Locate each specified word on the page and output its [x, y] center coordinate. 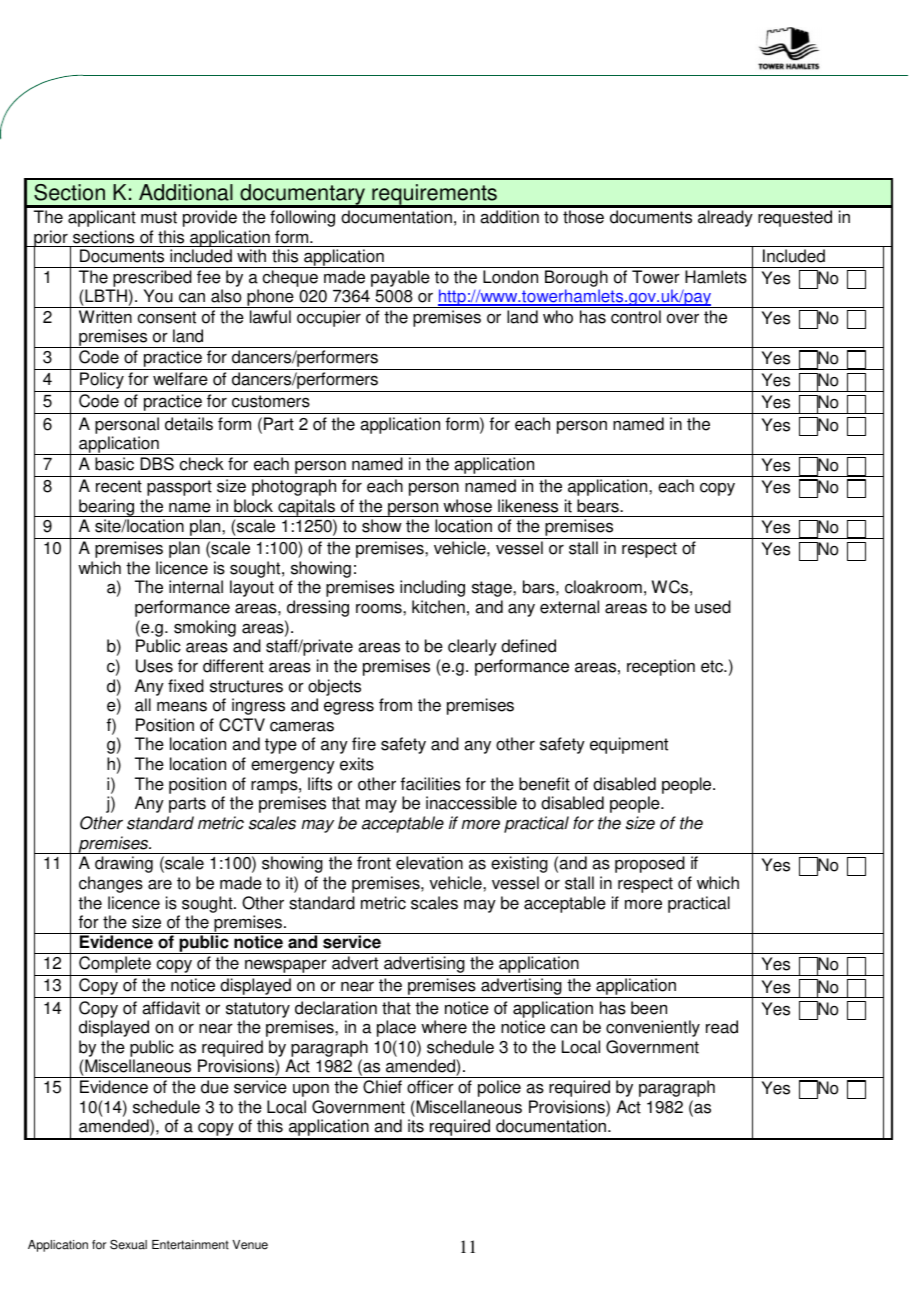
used [713, 607]
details [189, 424]
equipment [629, 745]
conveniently [653, 1028]
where [444, 1027]
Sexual [128, 1244]
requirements [434, 195]
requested [795, 218]
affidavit [171, 1008]
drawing [124, 864]
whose [467, 506]
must [159, 217]
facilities [431, 784]
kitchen [438, 607]
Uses [154, 666]
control [636, 317]
